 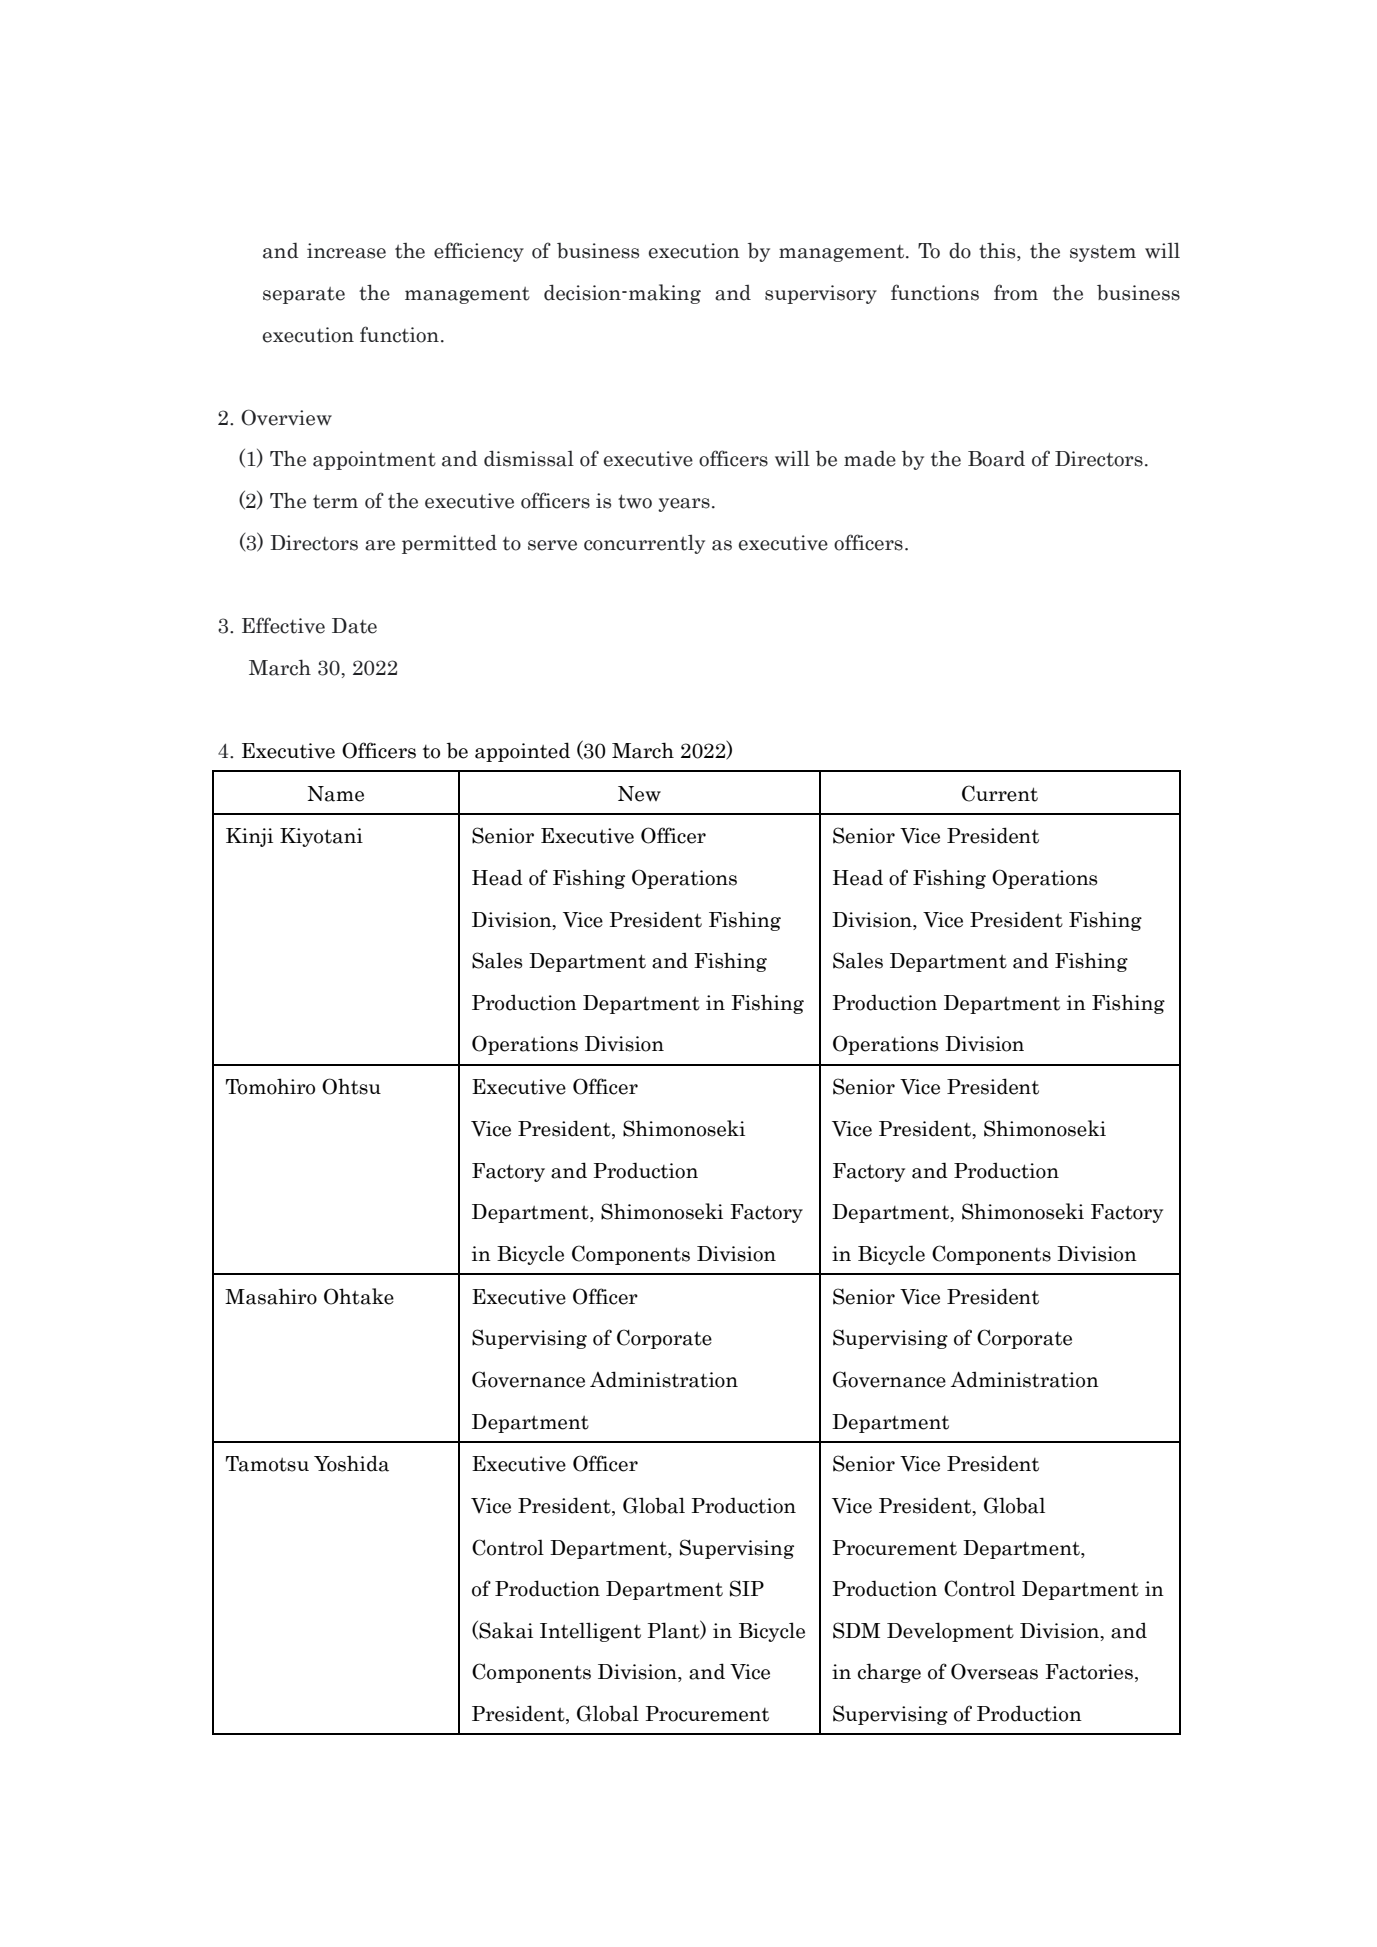 What do you see at coordinates (747, 1588) in the image?
I see `SIP` at bounding box center [747, 1588].
